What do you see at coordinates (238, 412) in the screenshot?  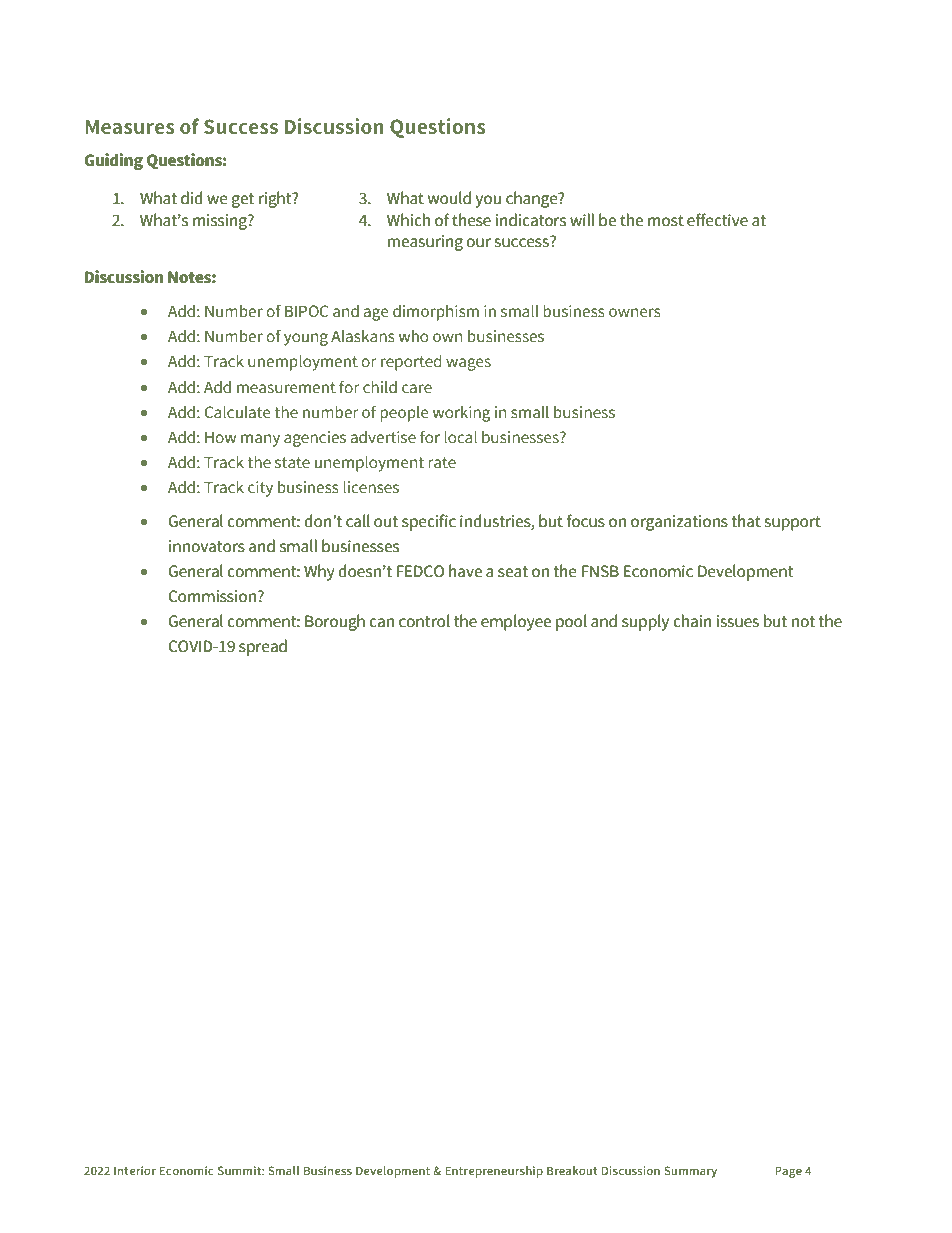 I see `Calculate` at bounding box center [238, 412].
